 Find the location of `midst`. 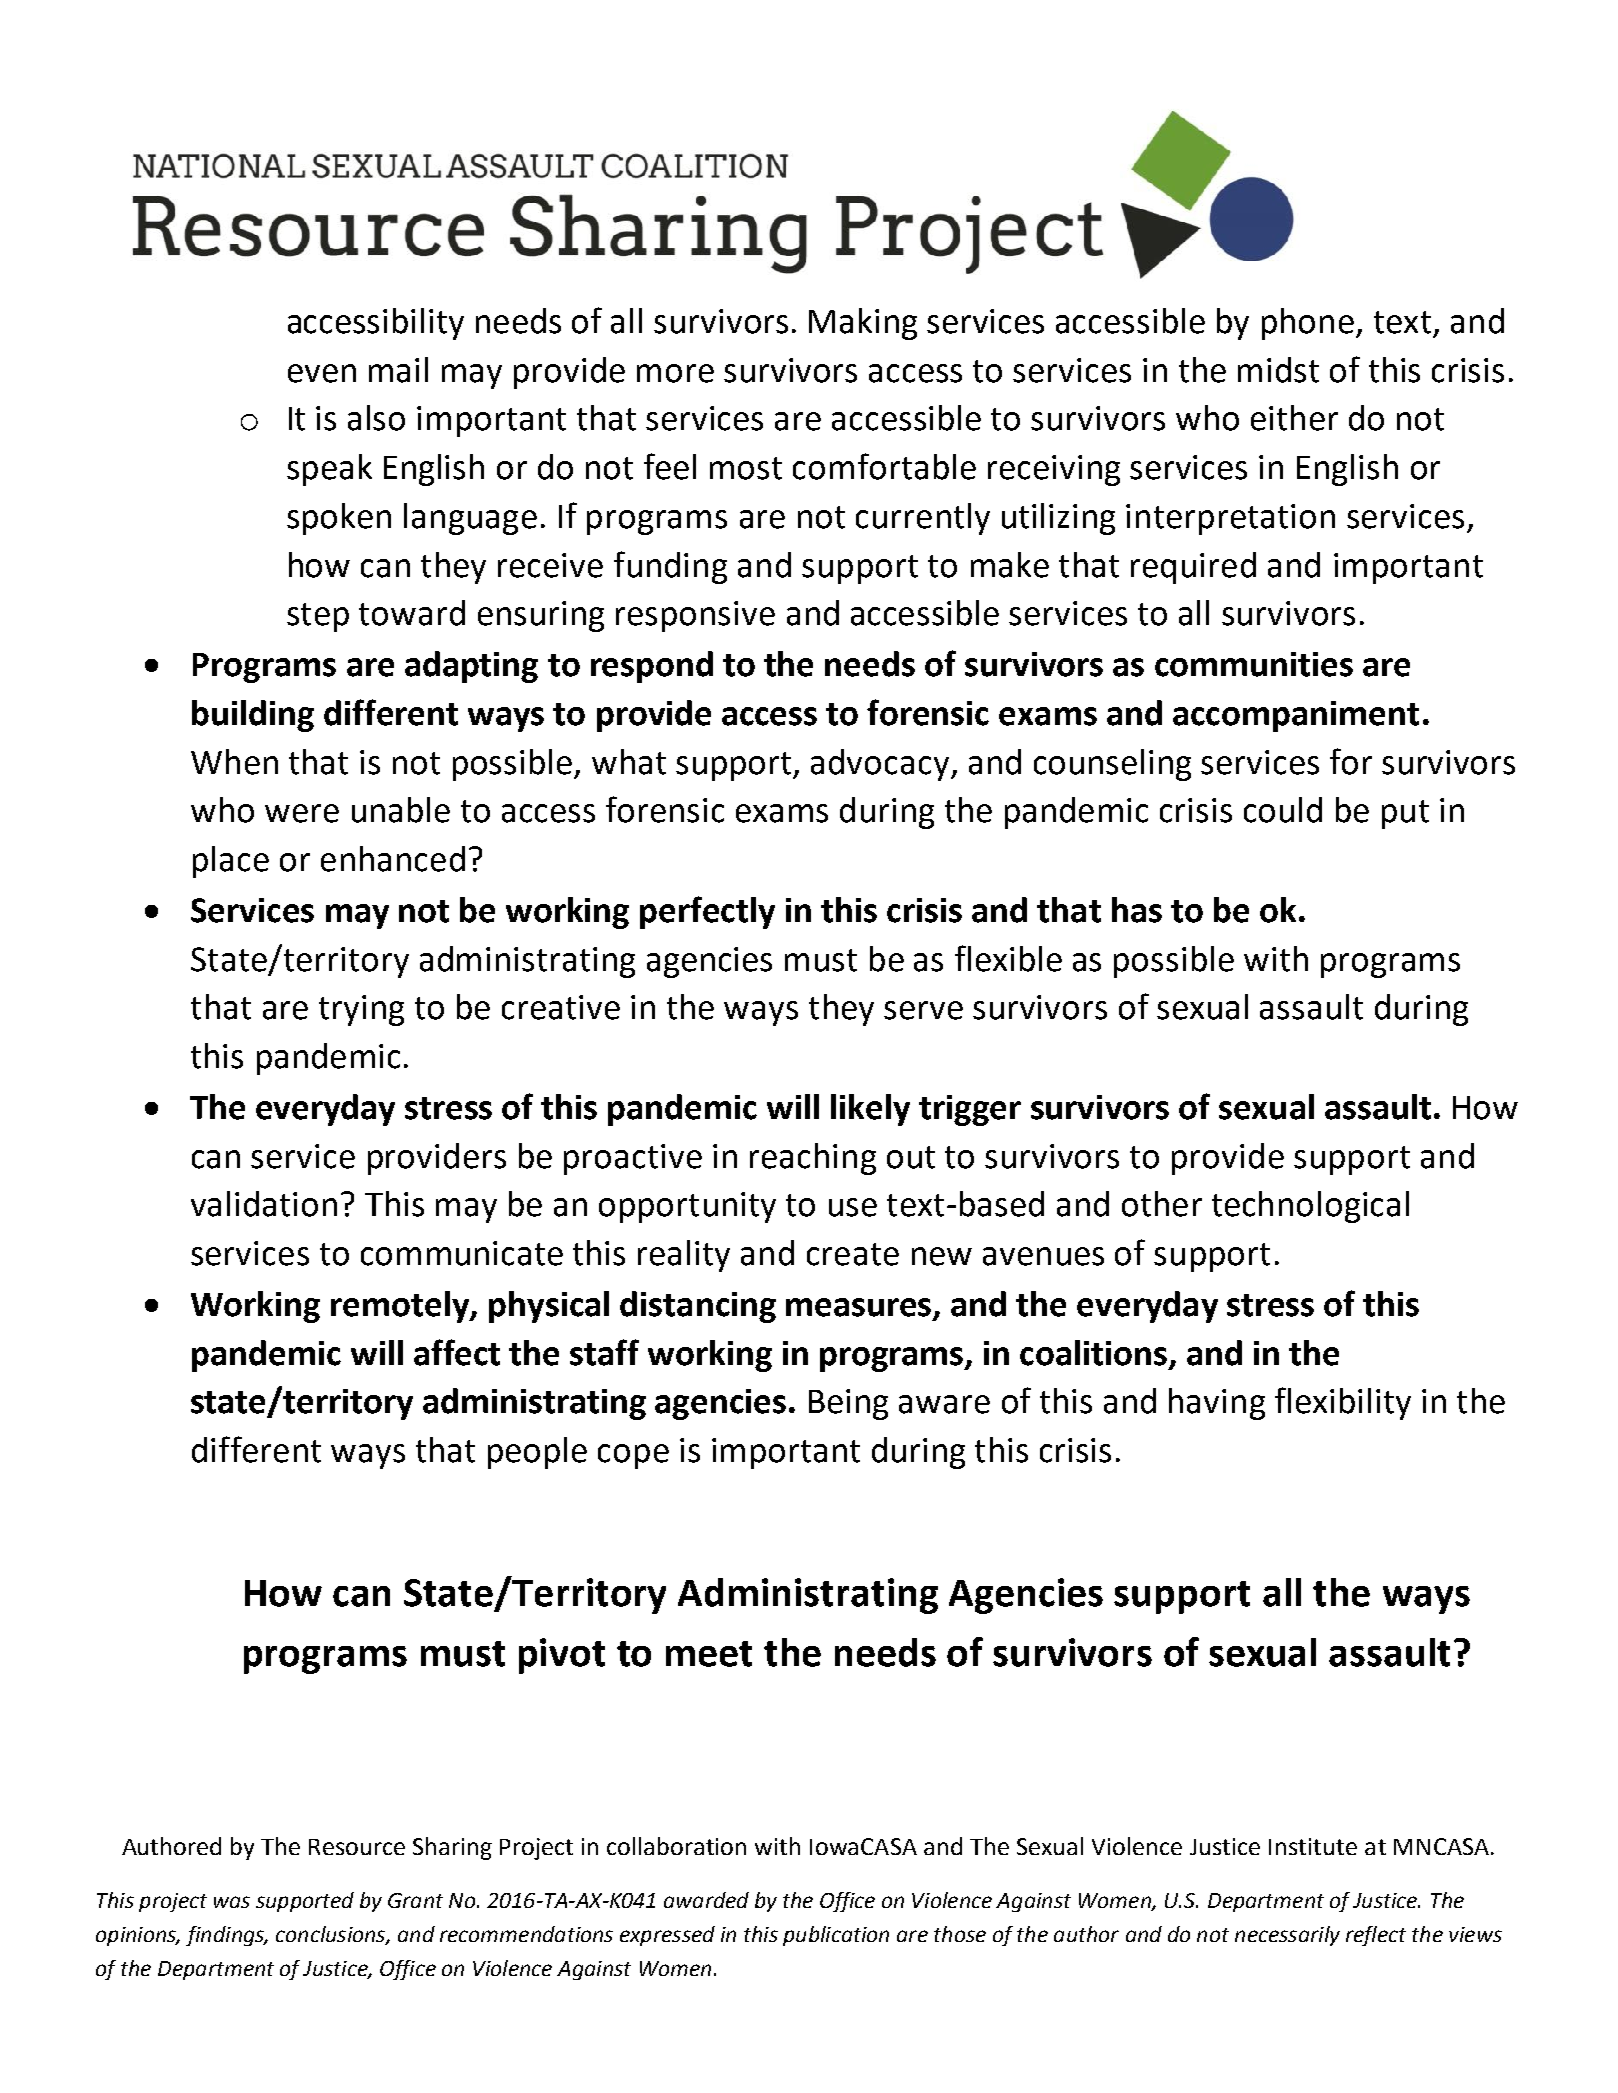

midst is located at coordinates (1278, 370).
